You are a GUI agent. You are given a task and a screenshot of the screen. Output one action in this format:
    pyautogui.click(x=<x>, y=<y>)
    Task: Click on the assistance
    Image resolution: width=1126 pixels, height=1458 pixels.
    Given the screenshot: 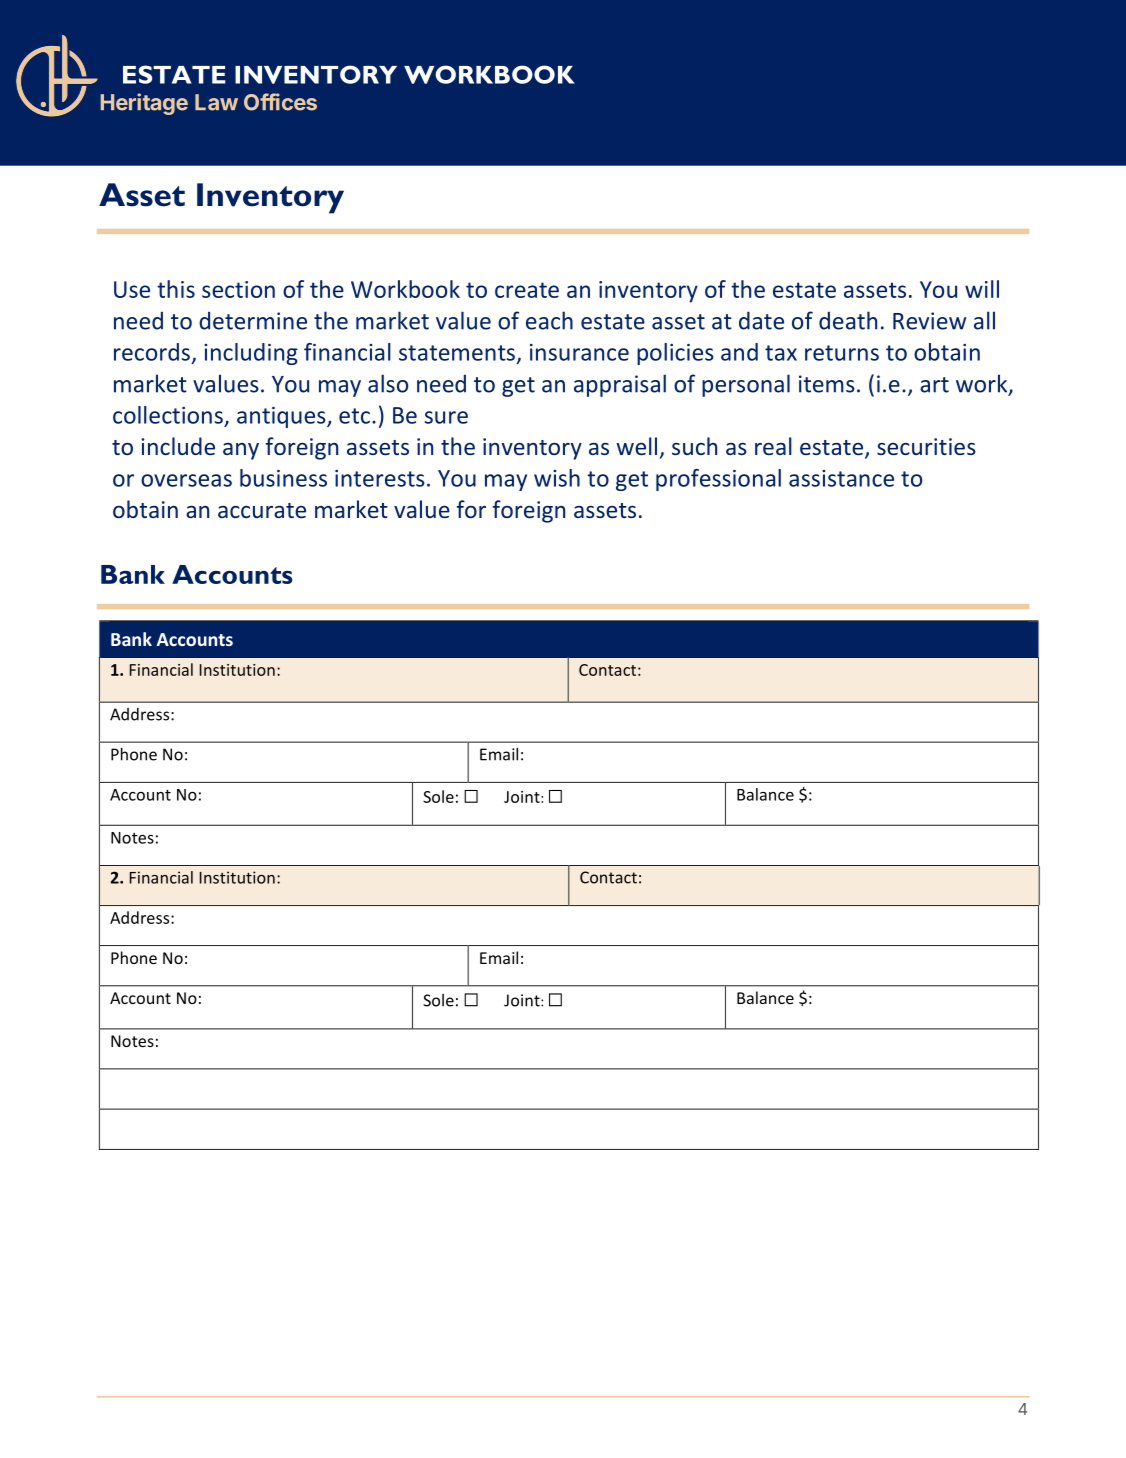 What is the action you would take?
    pyautogui.click(x=841, y=478)
